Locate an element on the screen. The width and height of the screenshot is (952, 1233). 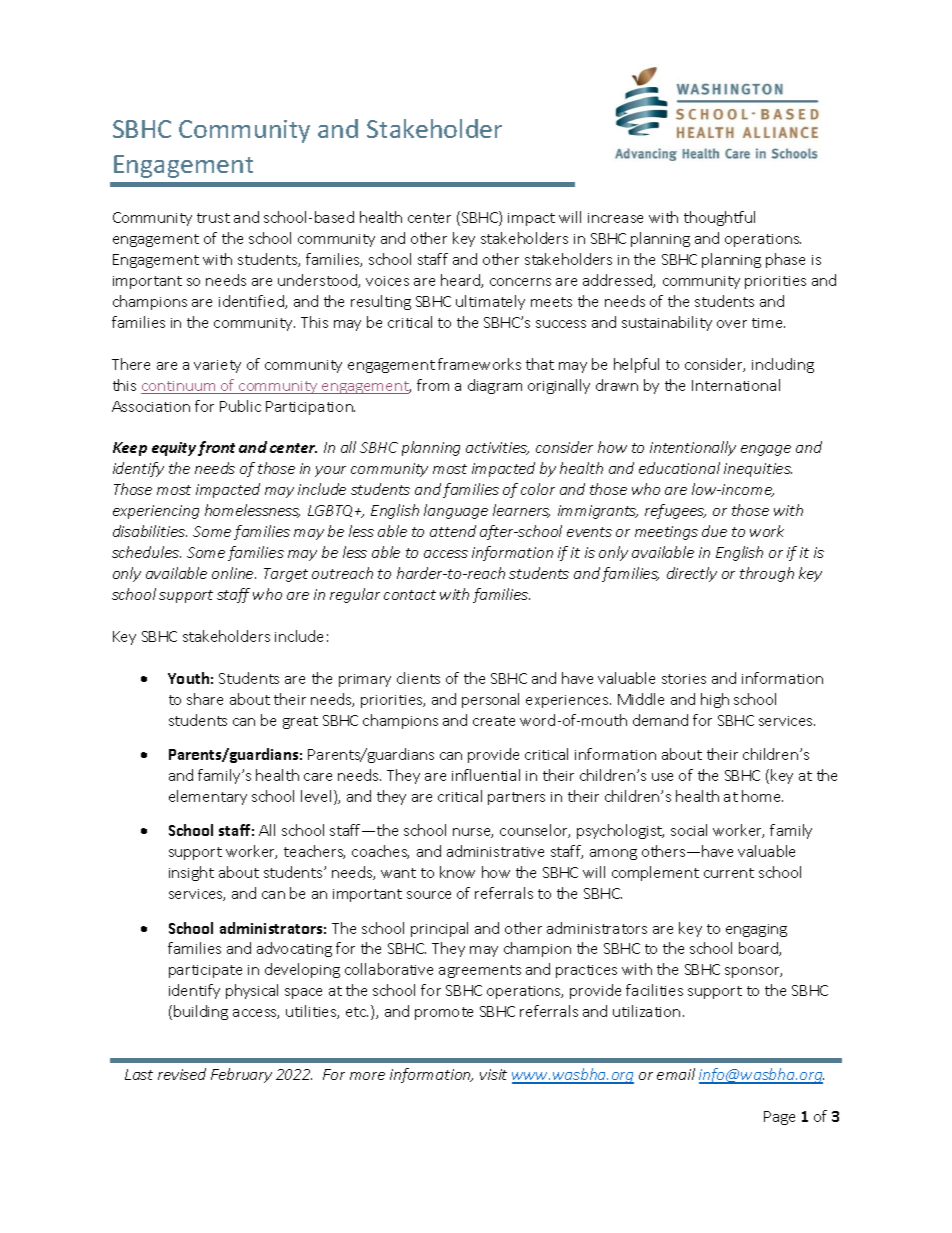
email is located at coordinates (676, 1074).
